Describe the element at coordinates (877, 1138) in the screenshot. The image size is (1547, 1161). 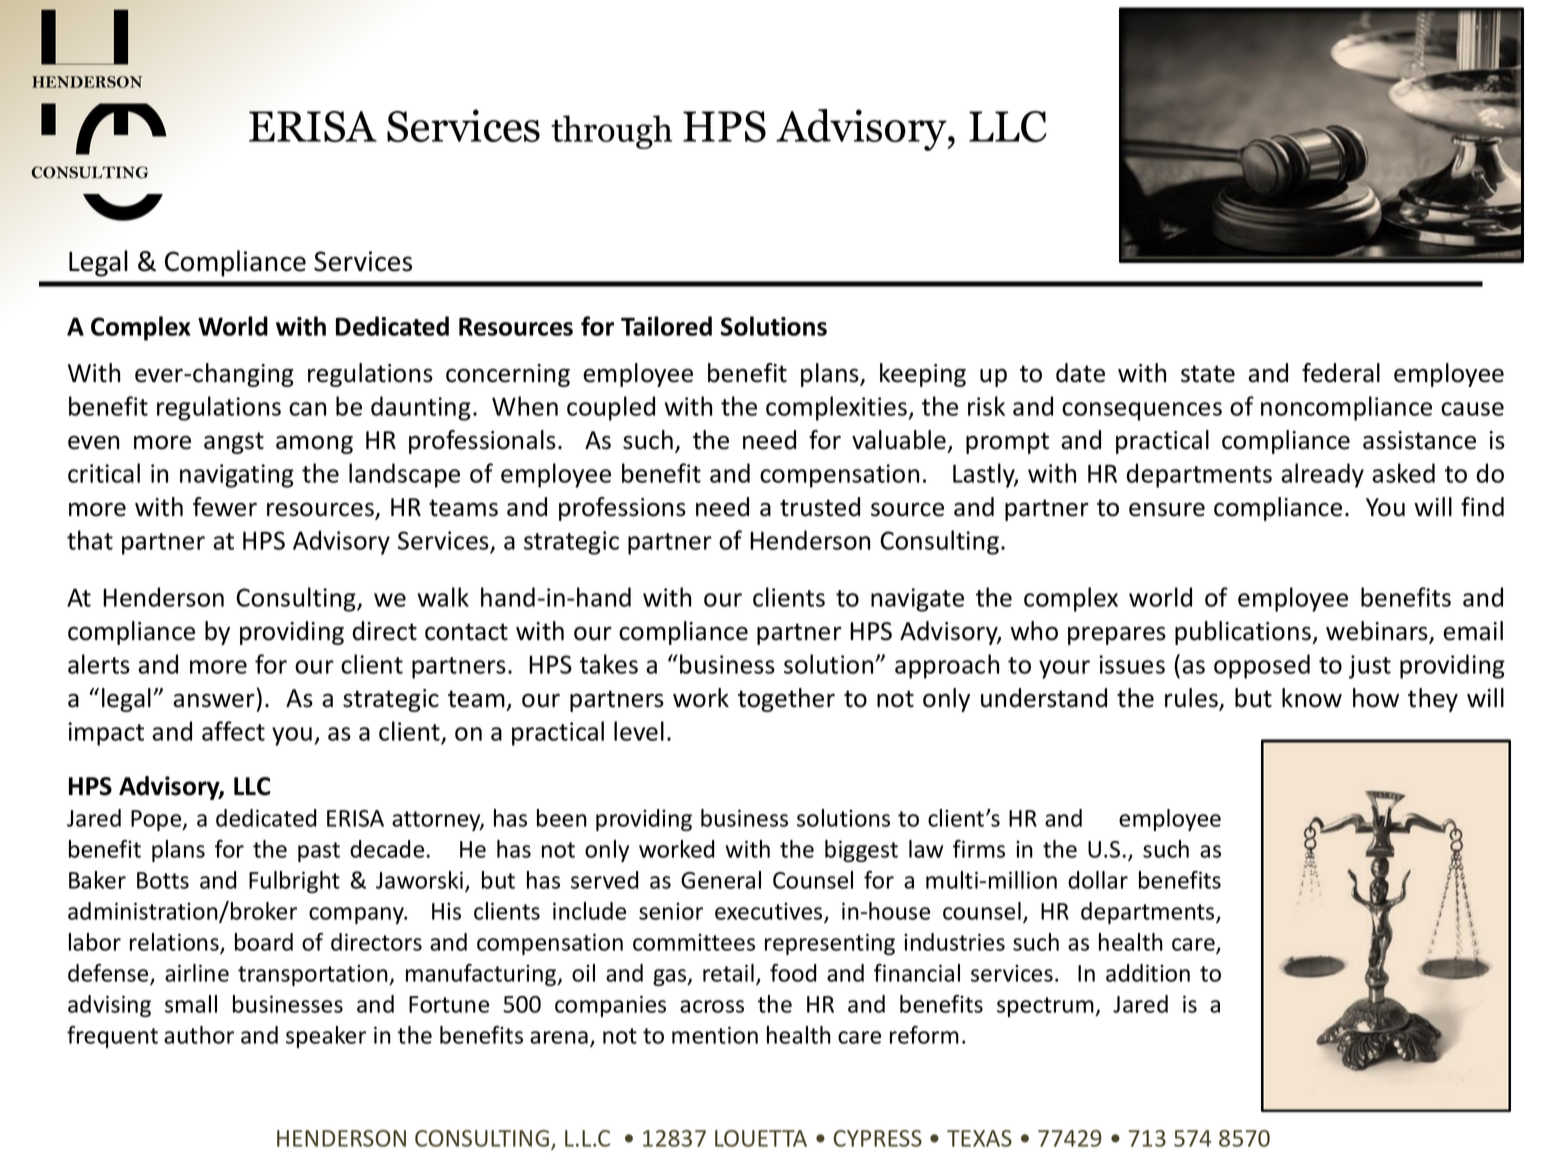
I see `CYPRESS` at that location.
